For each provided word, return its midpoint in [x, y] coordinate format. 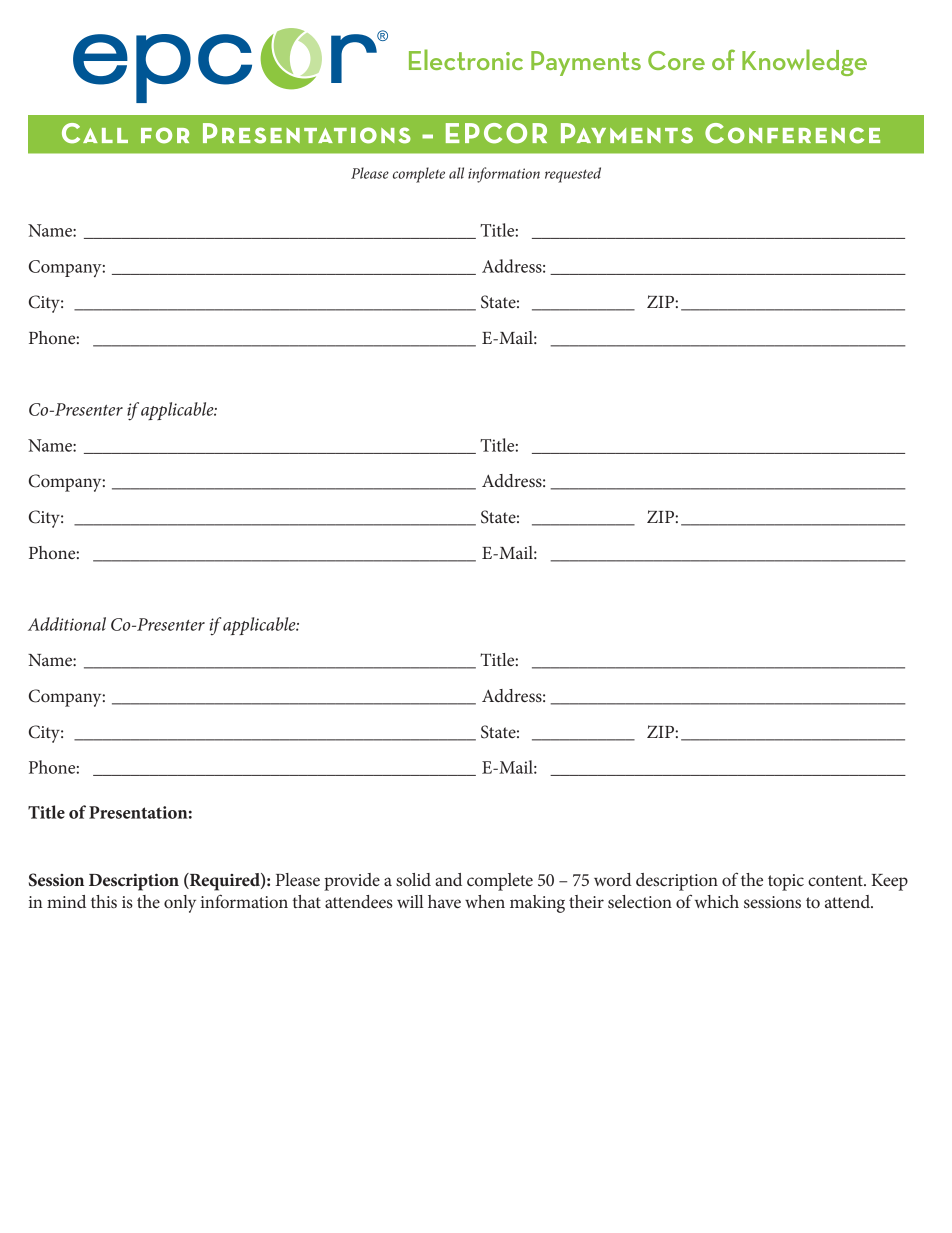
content [836, 880]
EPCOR [496, 133]
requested [573, 175]
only [180, 904]
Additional [67, 624]
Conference [792, 133]
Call [95, 133]
